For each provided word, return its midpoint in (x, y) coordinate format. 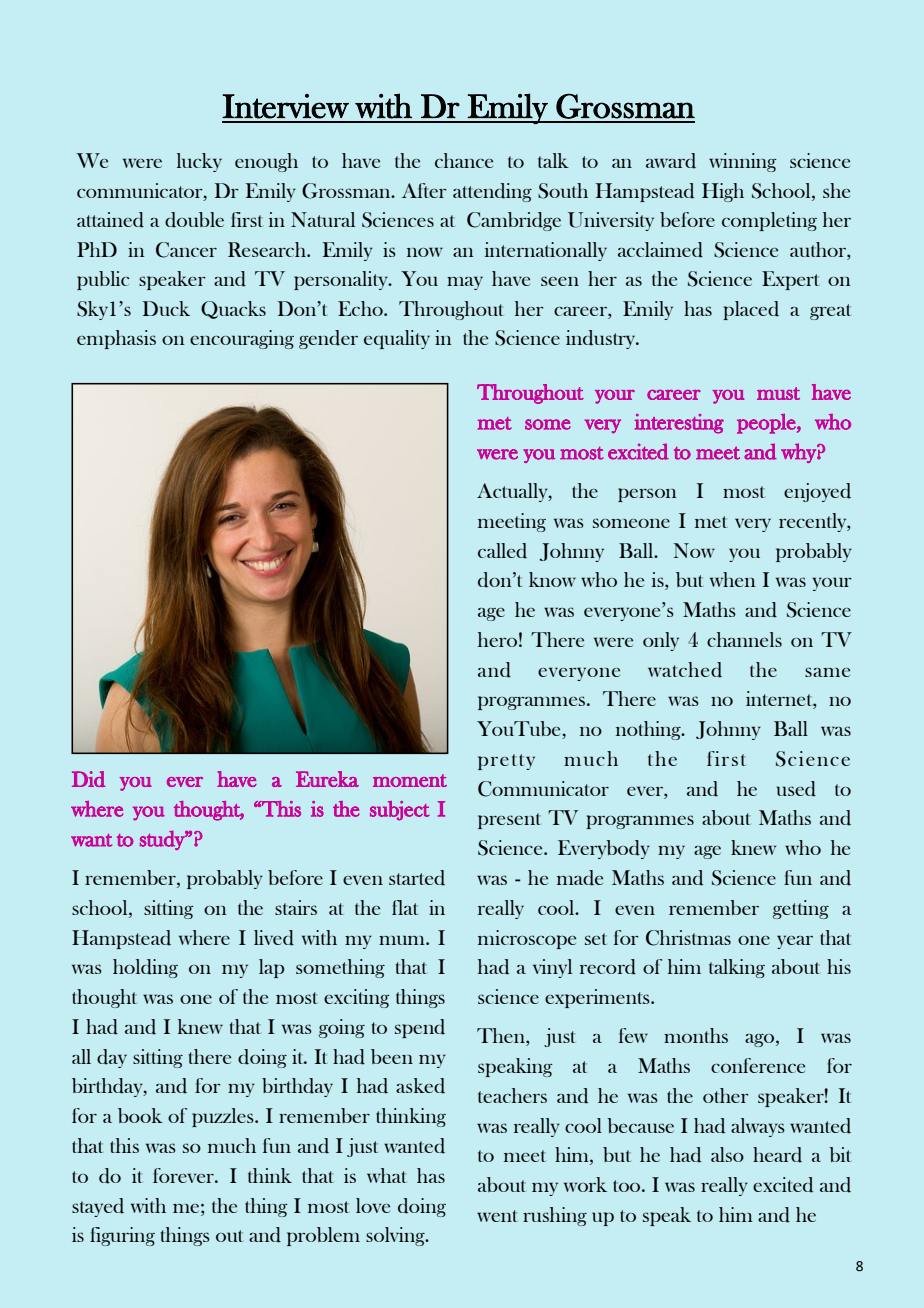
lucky (199, 162)
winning (743, 162)
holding (145, 968)
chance (464, 160)
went (497, 1216)
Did (88, 779)
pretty (506, 762)
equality (397, 339)
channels (744, 639)
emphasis (116, 339)
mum (403, 940)
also (727, 1154)
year (795, 942)
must (778, 393)
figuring (122, 1236)
